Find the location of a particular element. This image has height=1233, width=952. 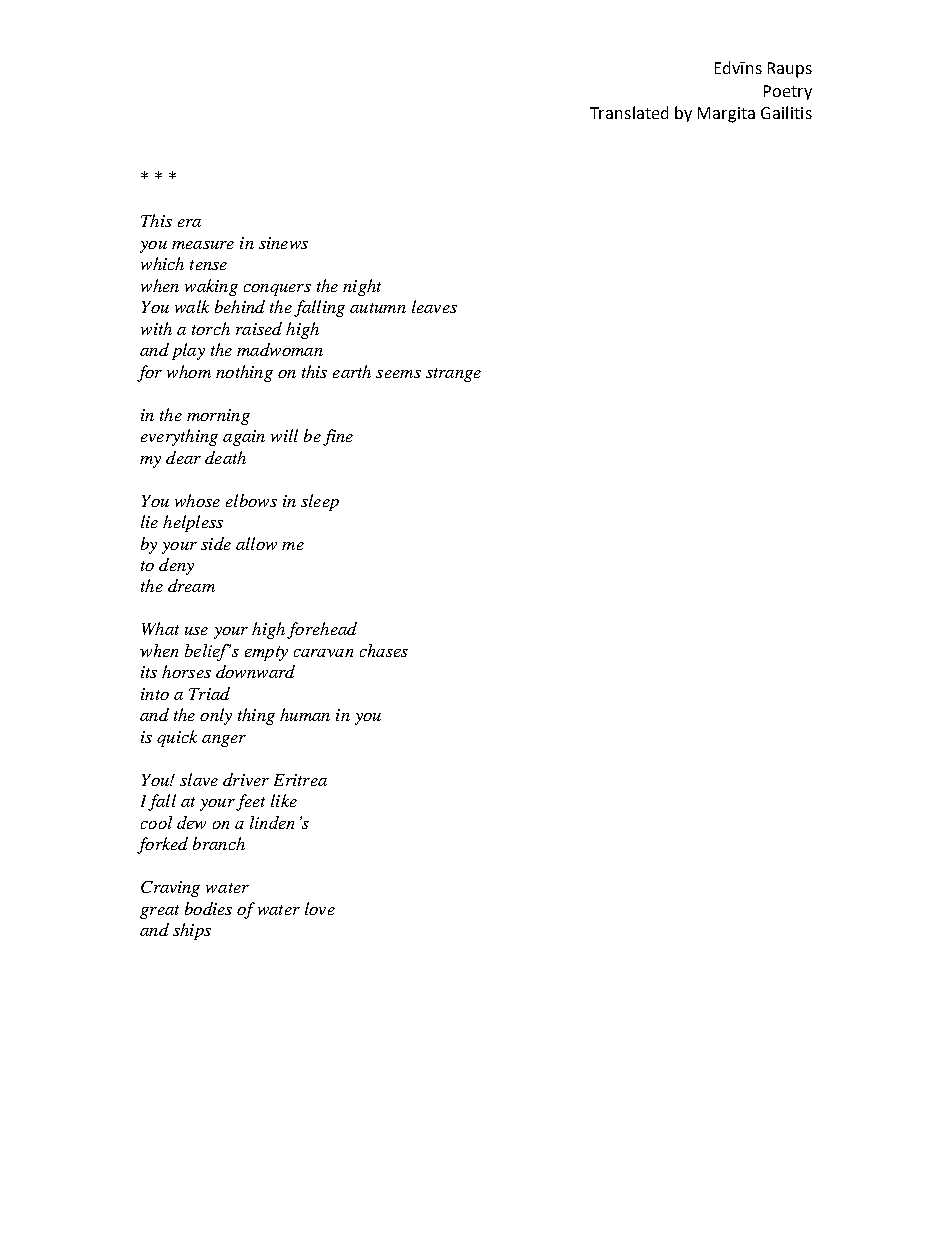

whom is located at coordinates (189, 371).
